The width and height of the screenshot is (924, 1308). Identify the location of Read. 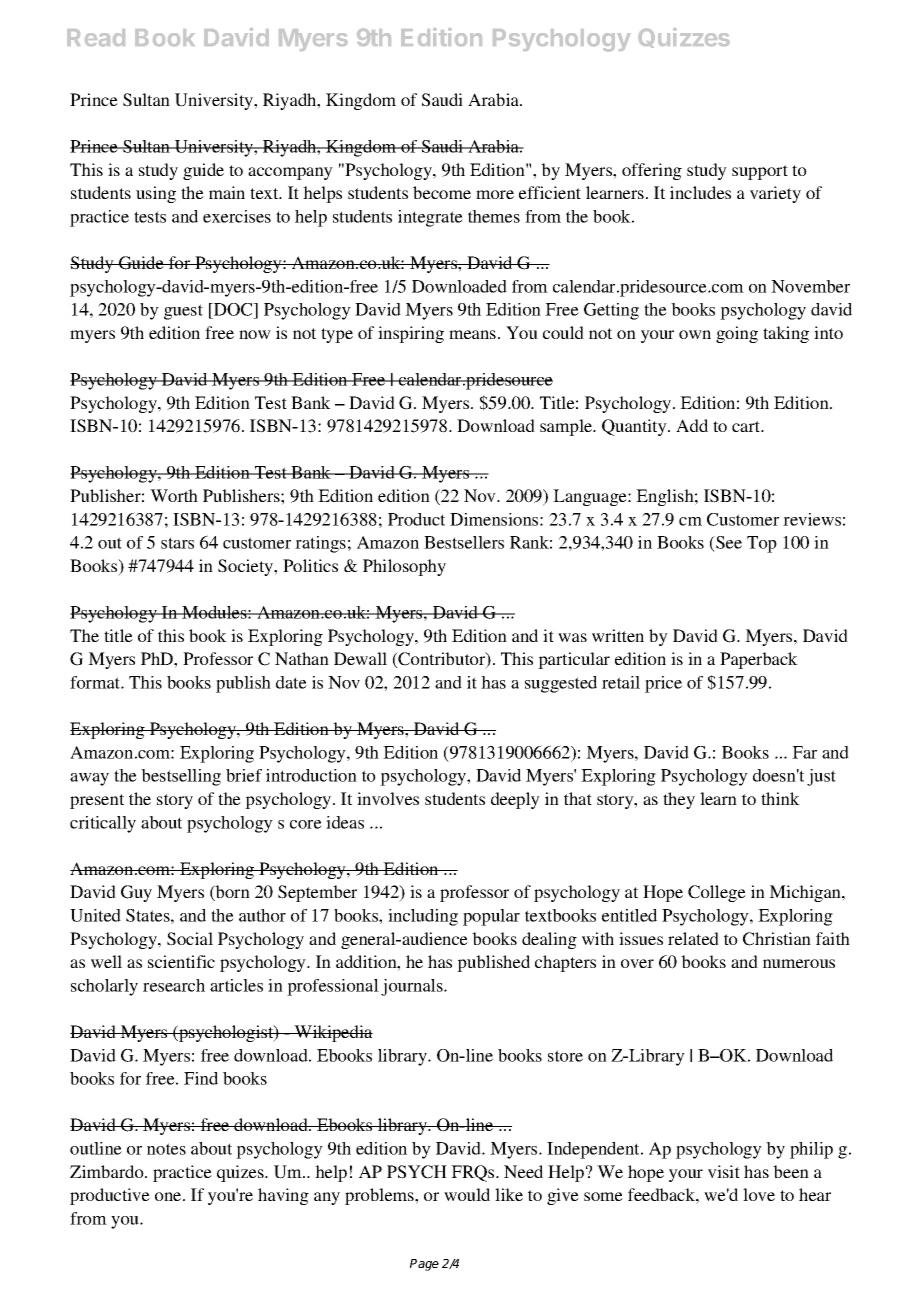
(96, 38).
